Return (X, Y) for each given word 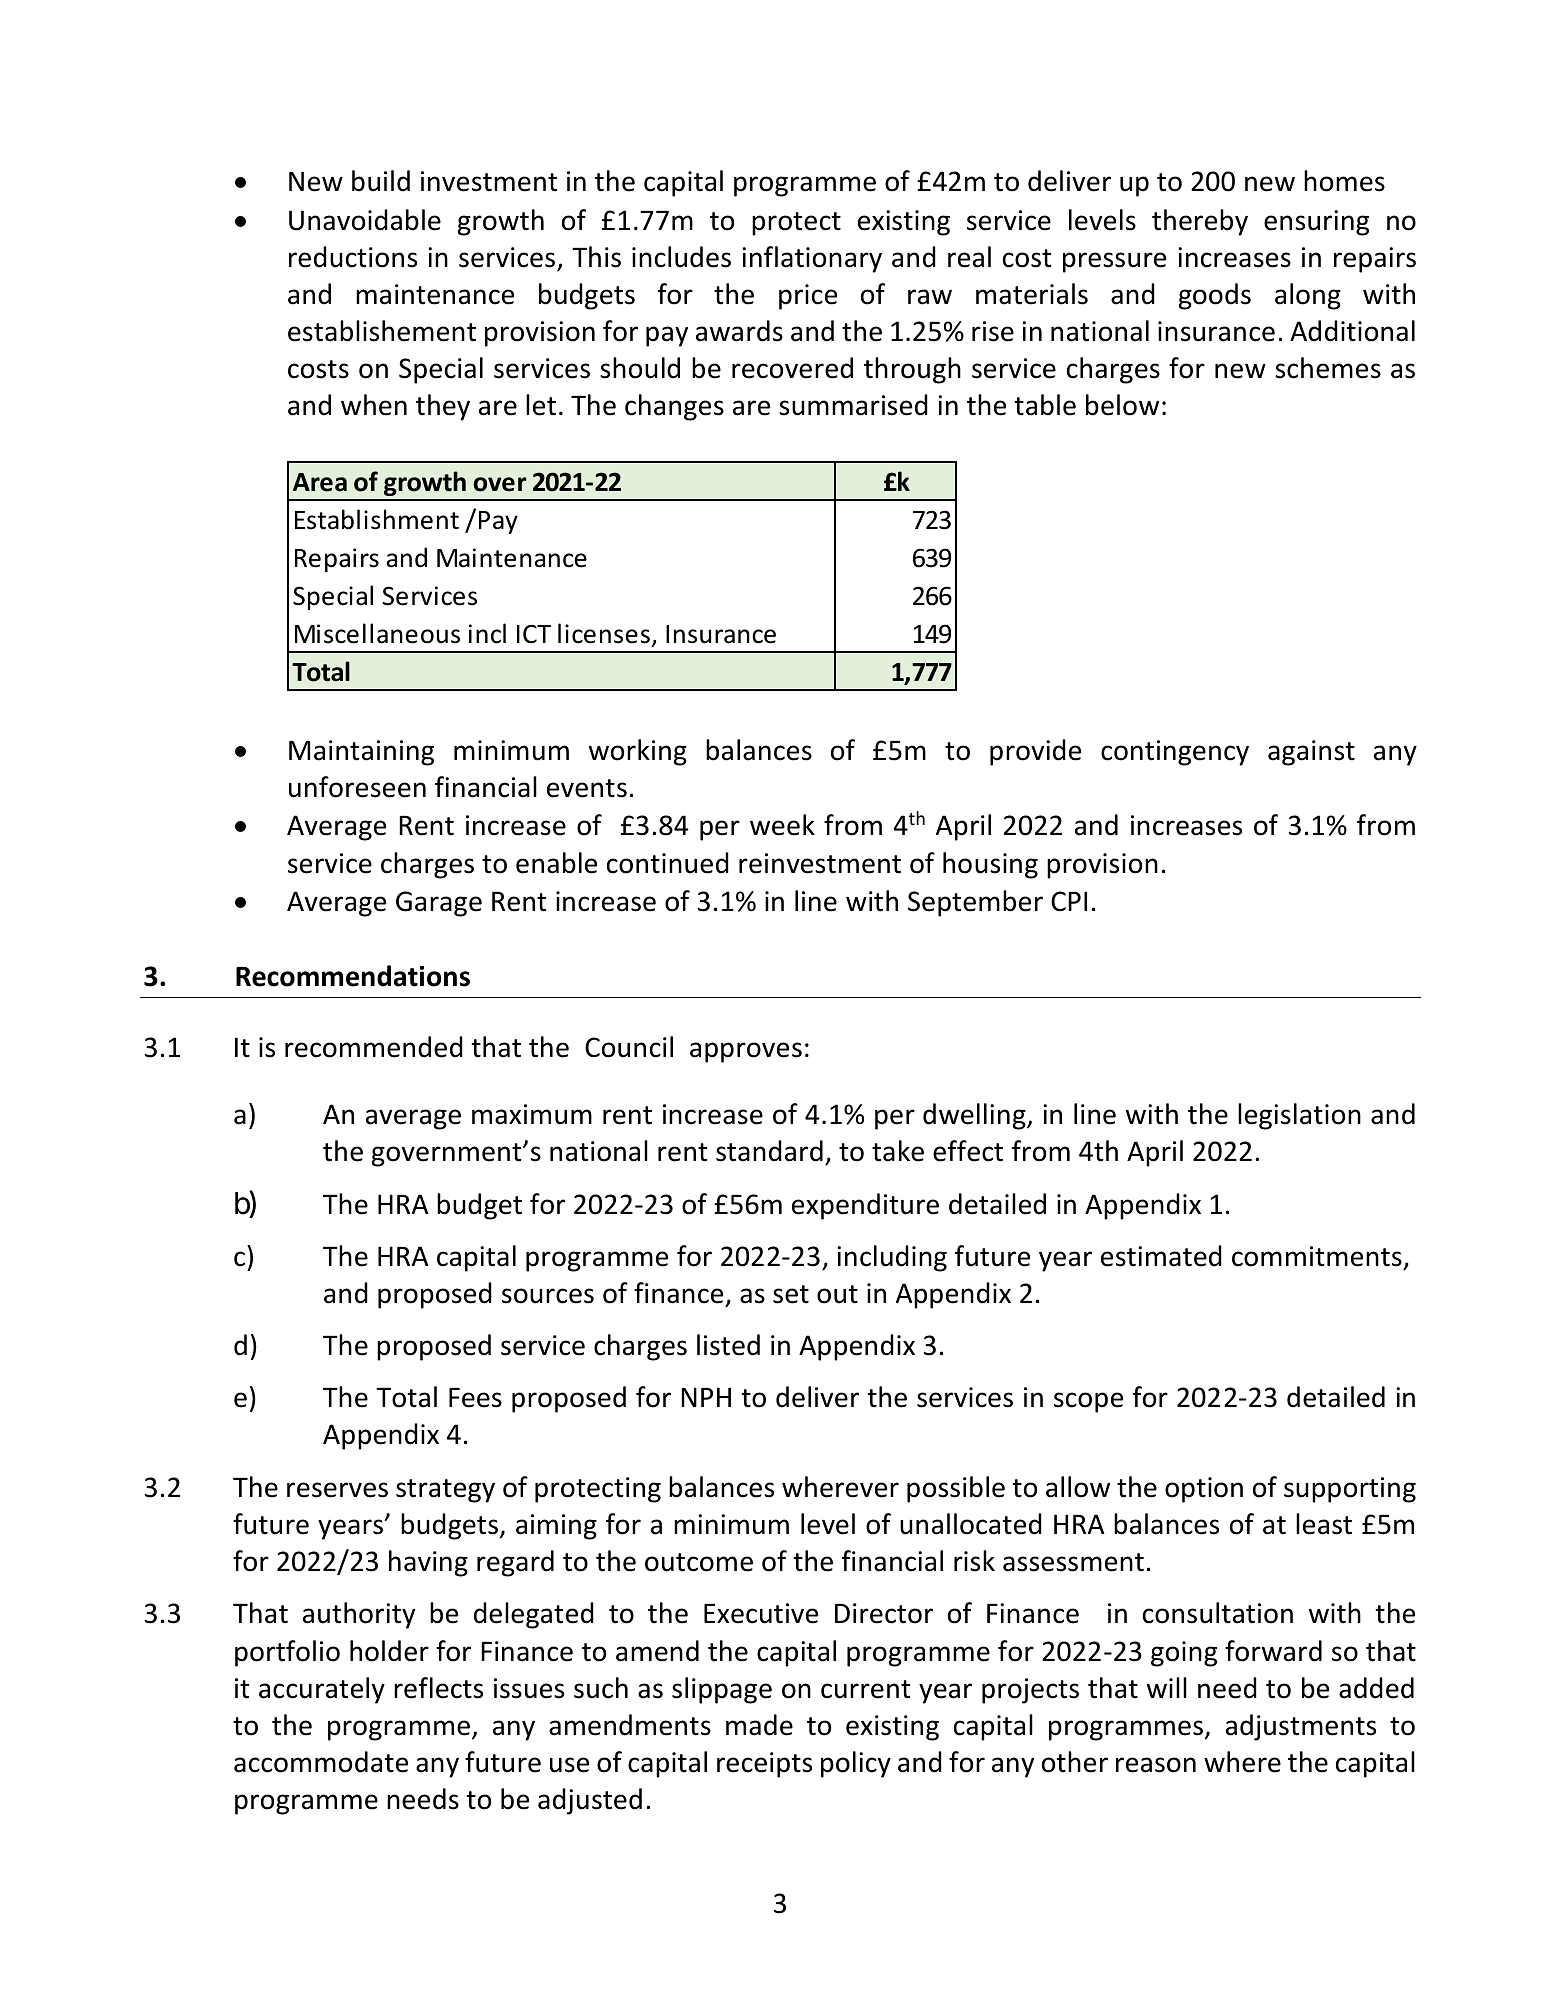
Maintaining (361, 753)
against (1311, 753)
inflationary (812, 259)
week (782, 825)
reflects (438, 1688)
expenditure (865, 1206)
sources (548, 1296)
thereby (1200, 222)
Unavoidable (365, 220)
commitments (1317, 1256)
